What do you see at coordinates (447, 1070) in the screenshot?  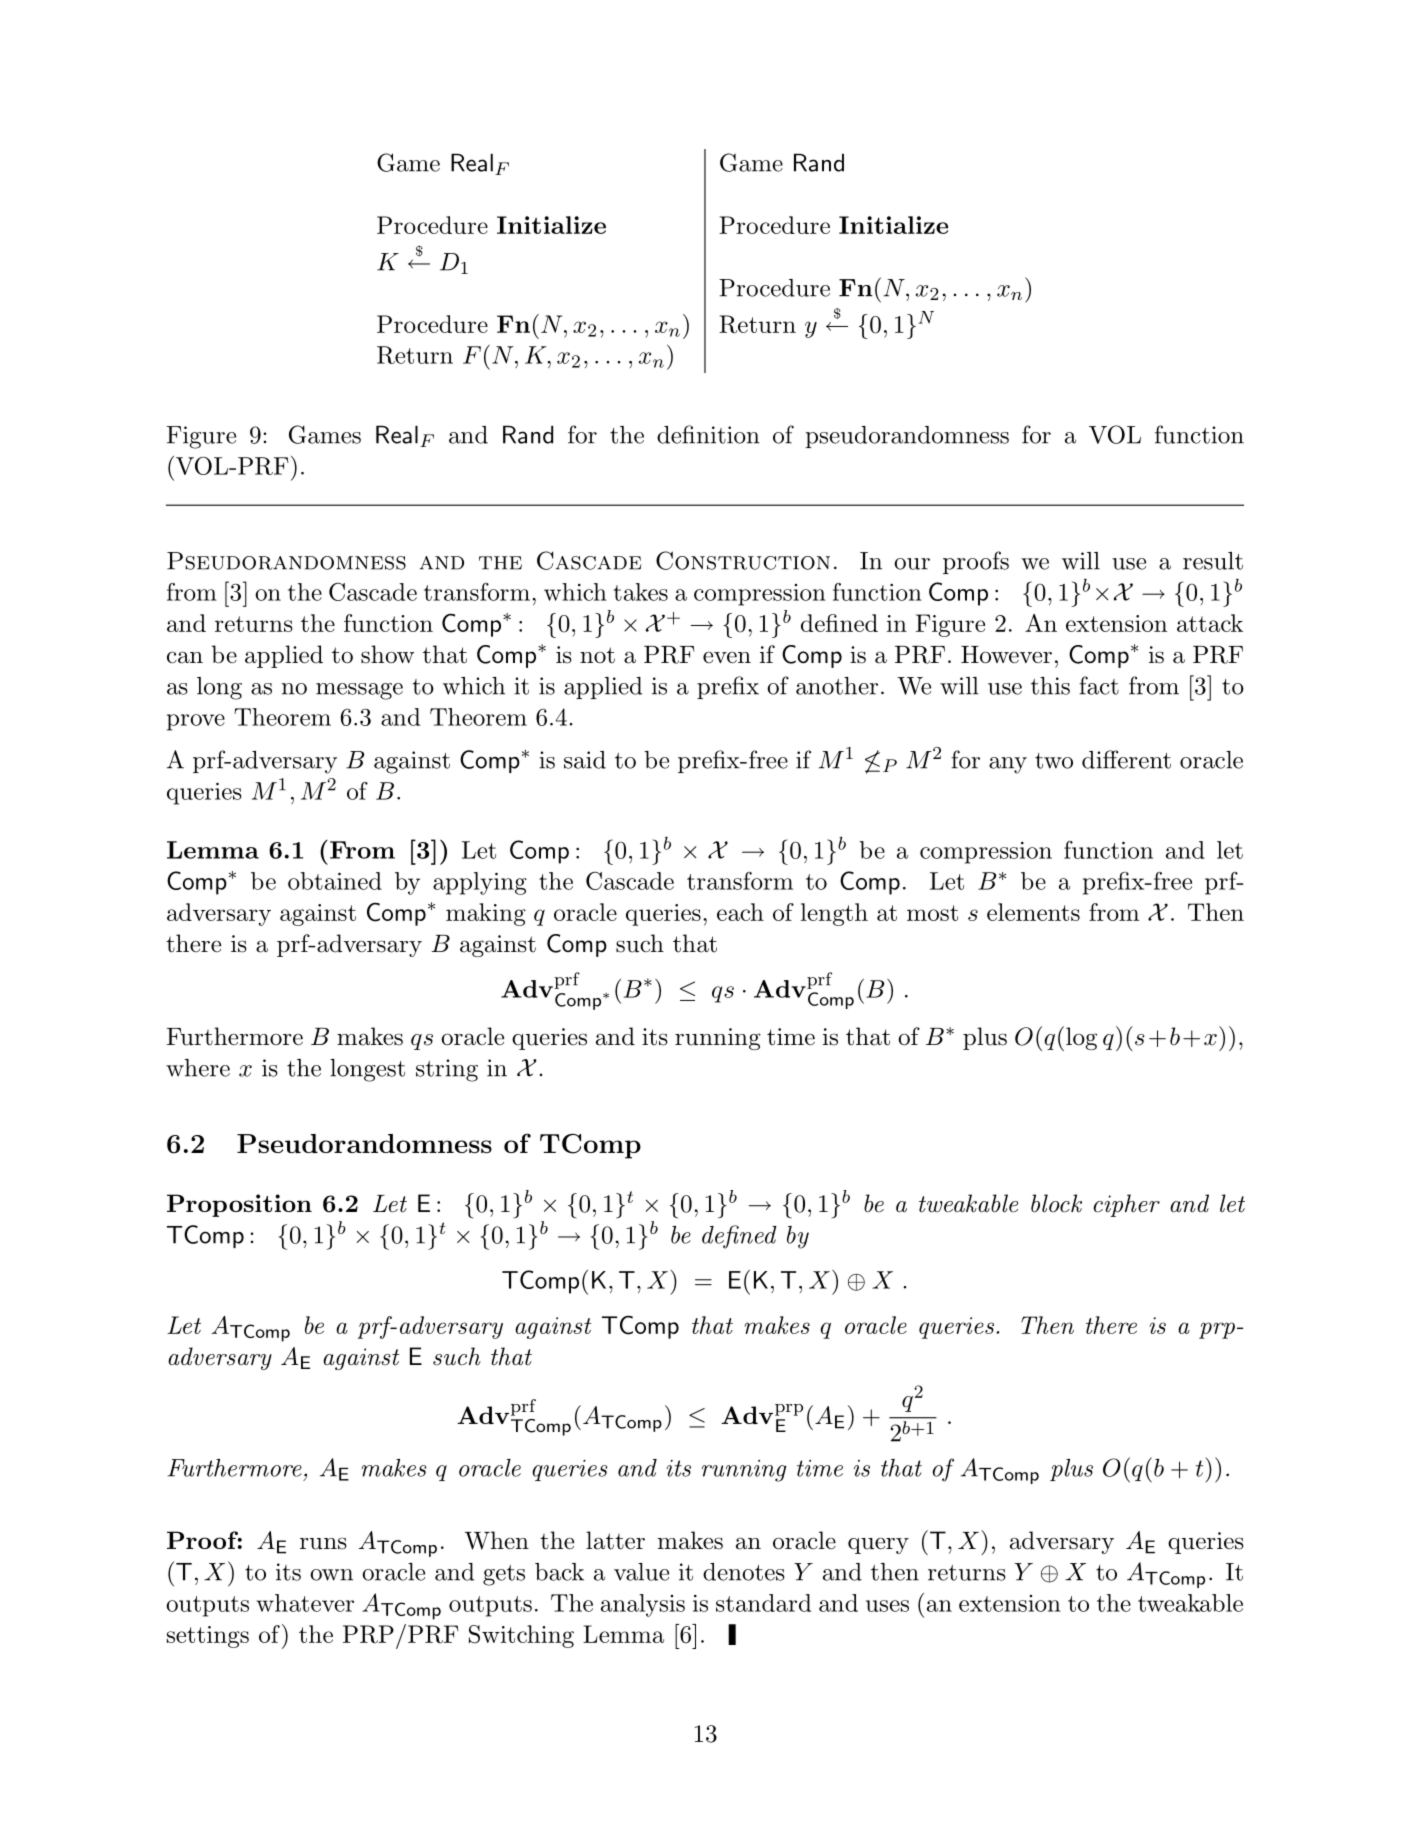 I see `string` at bounding box center [447, 1070].
